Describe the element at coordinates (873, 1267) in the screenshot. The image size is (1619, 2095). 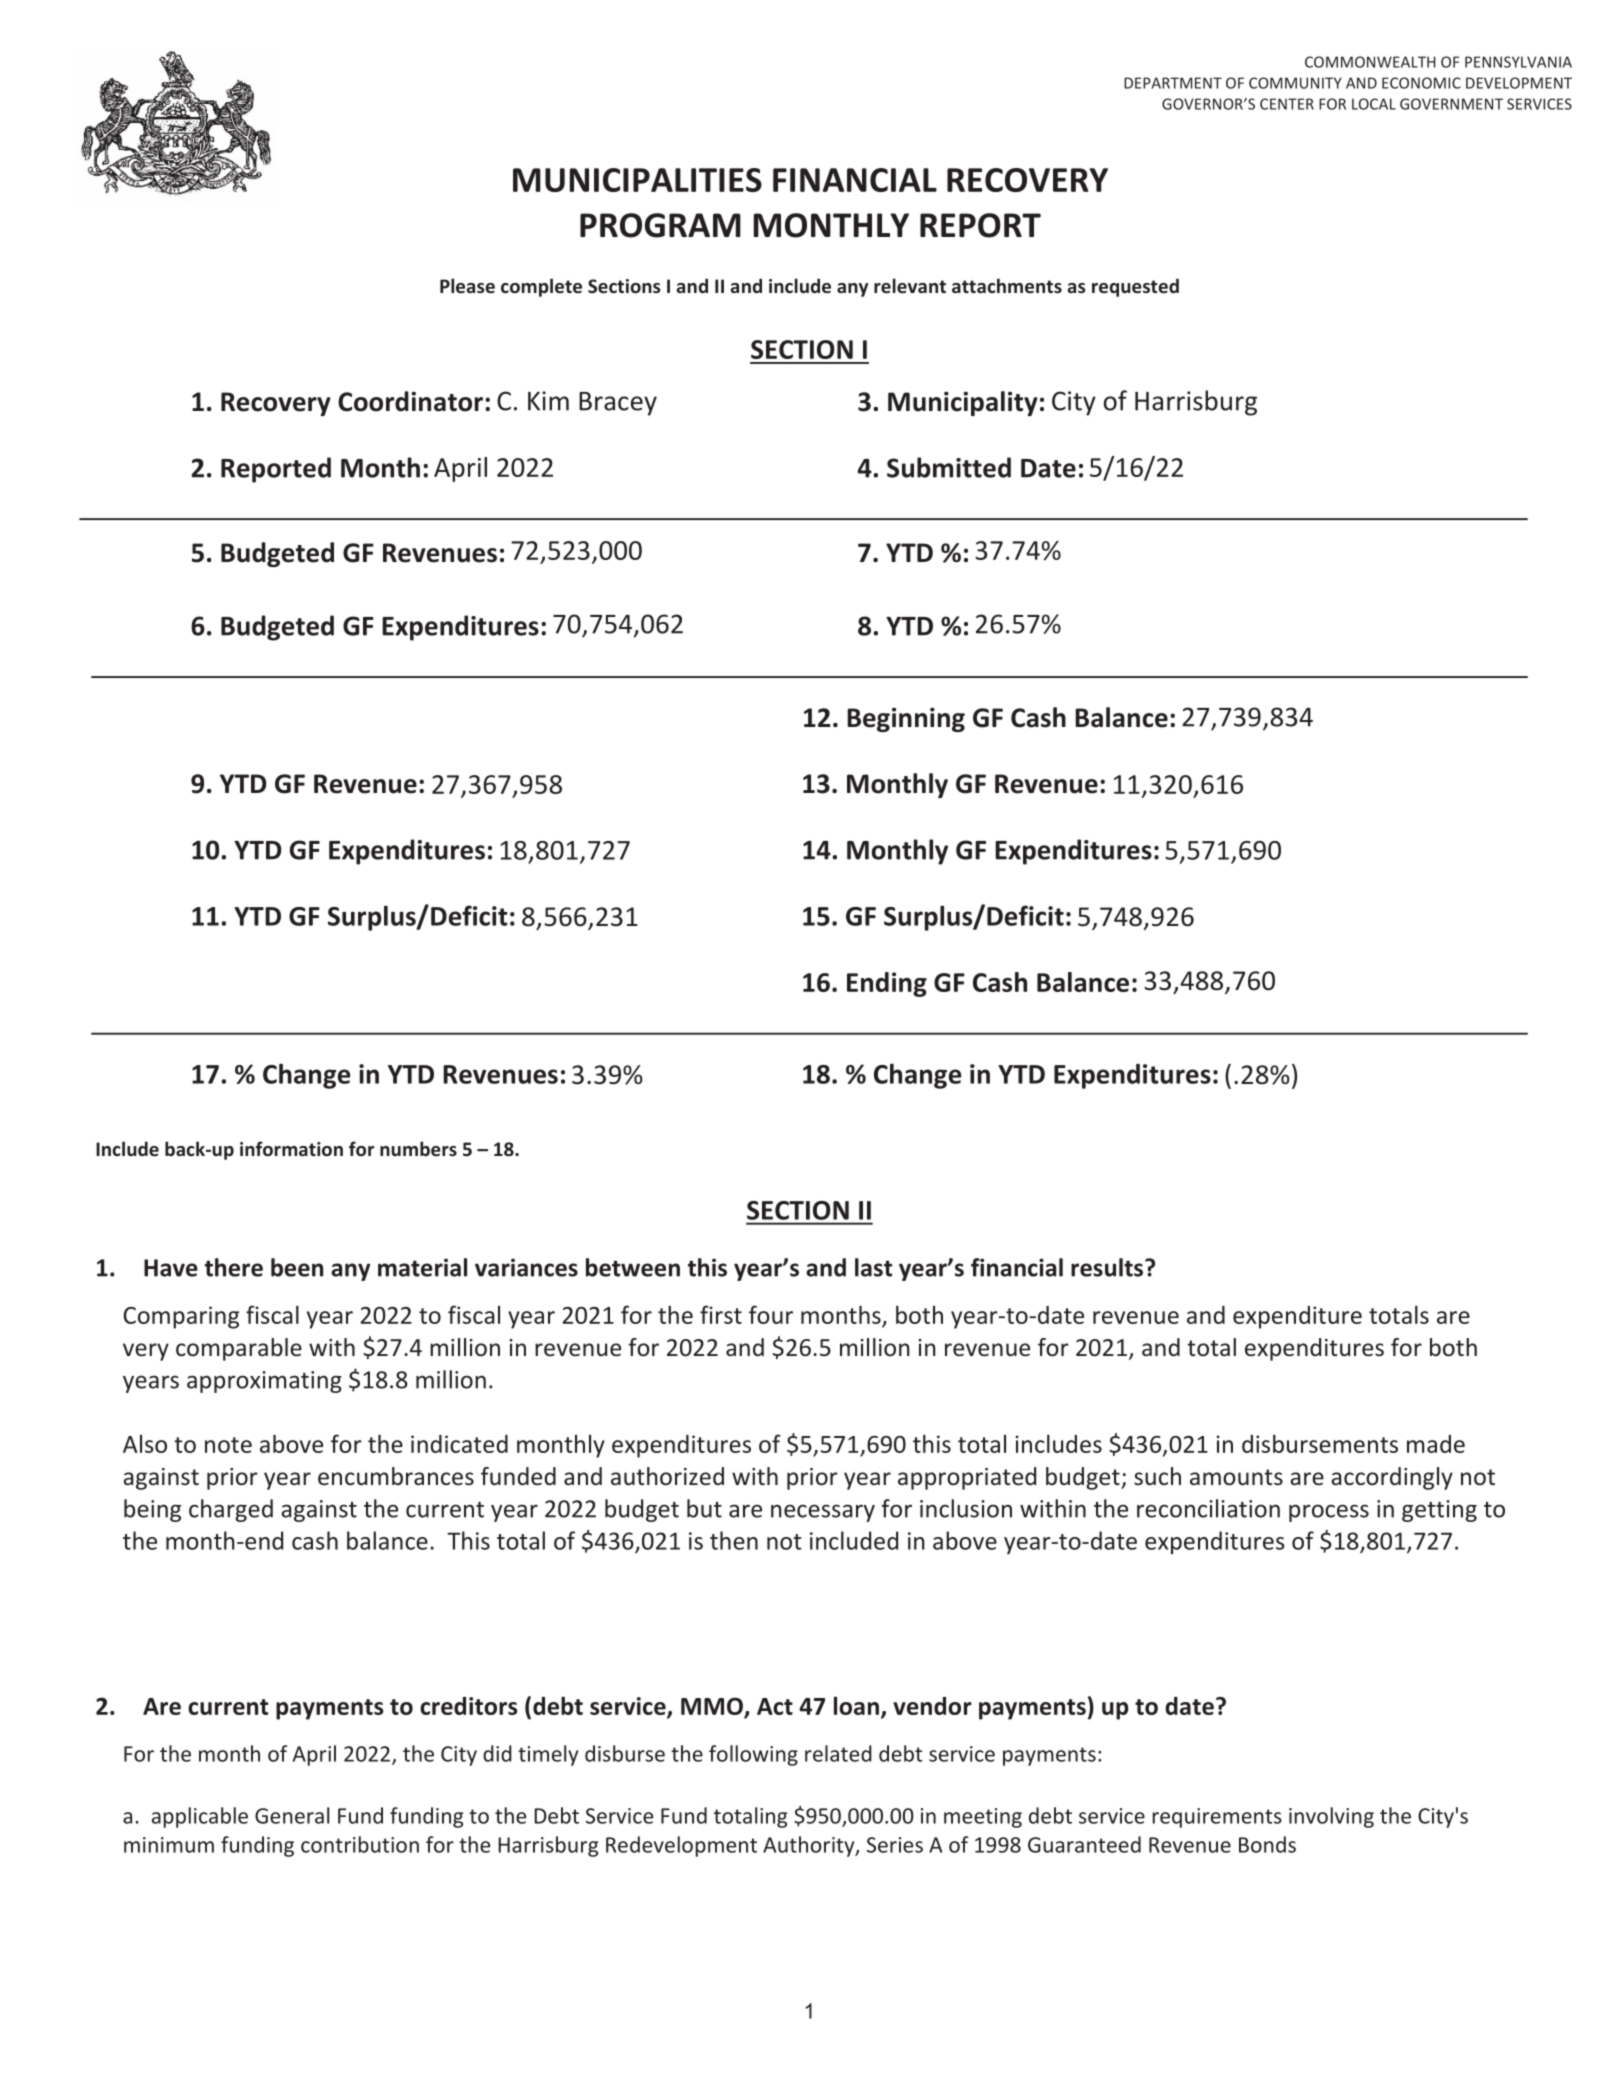
I see `last` at that location.
